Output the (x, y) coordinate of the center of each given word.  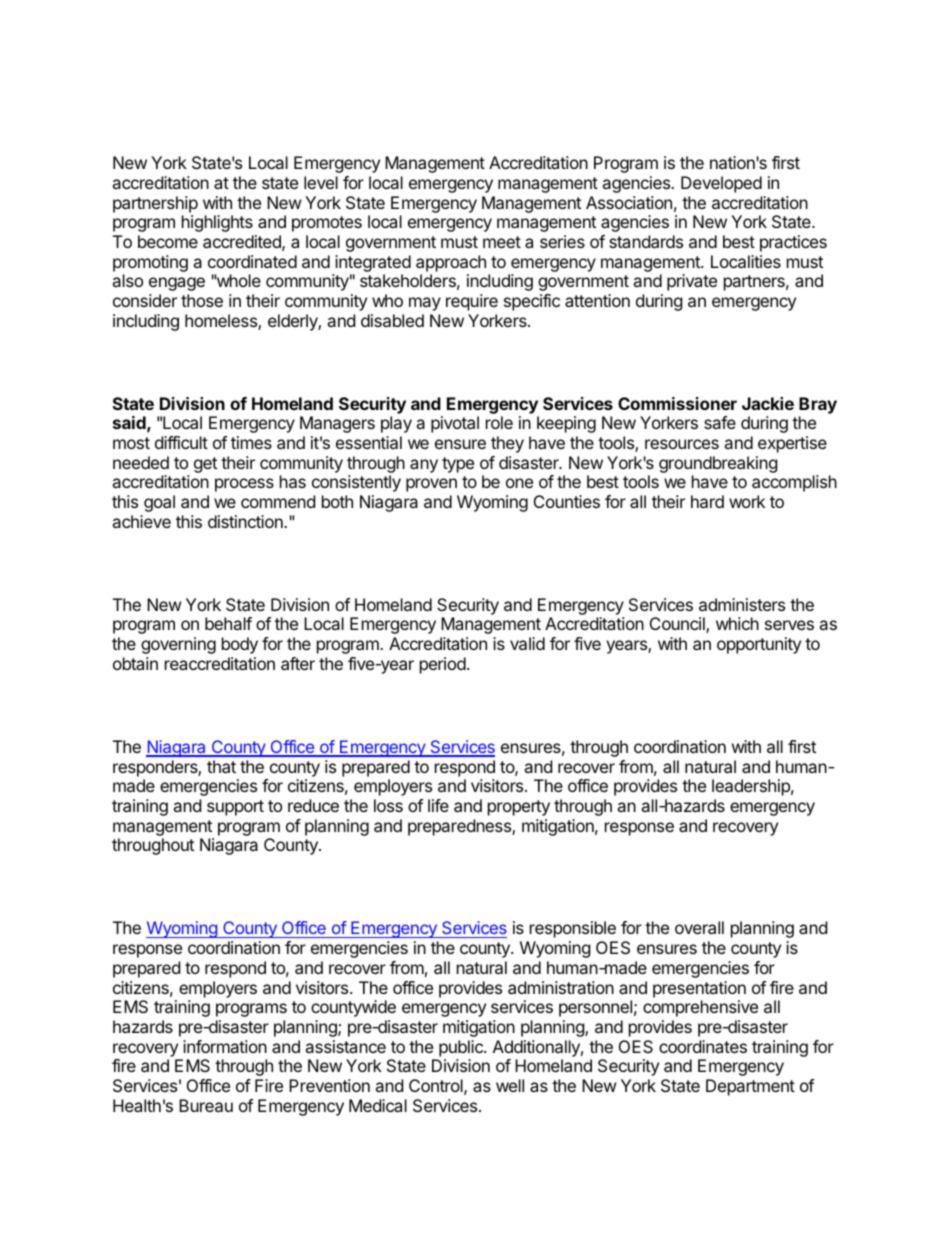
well (510, 1085)
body (240, 645)
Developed (721, 184)
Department (750, 1087)
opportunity (759, 645)
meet (502, 242)
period (444, 665)
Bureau (206, 1105)
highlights (217, 223)
